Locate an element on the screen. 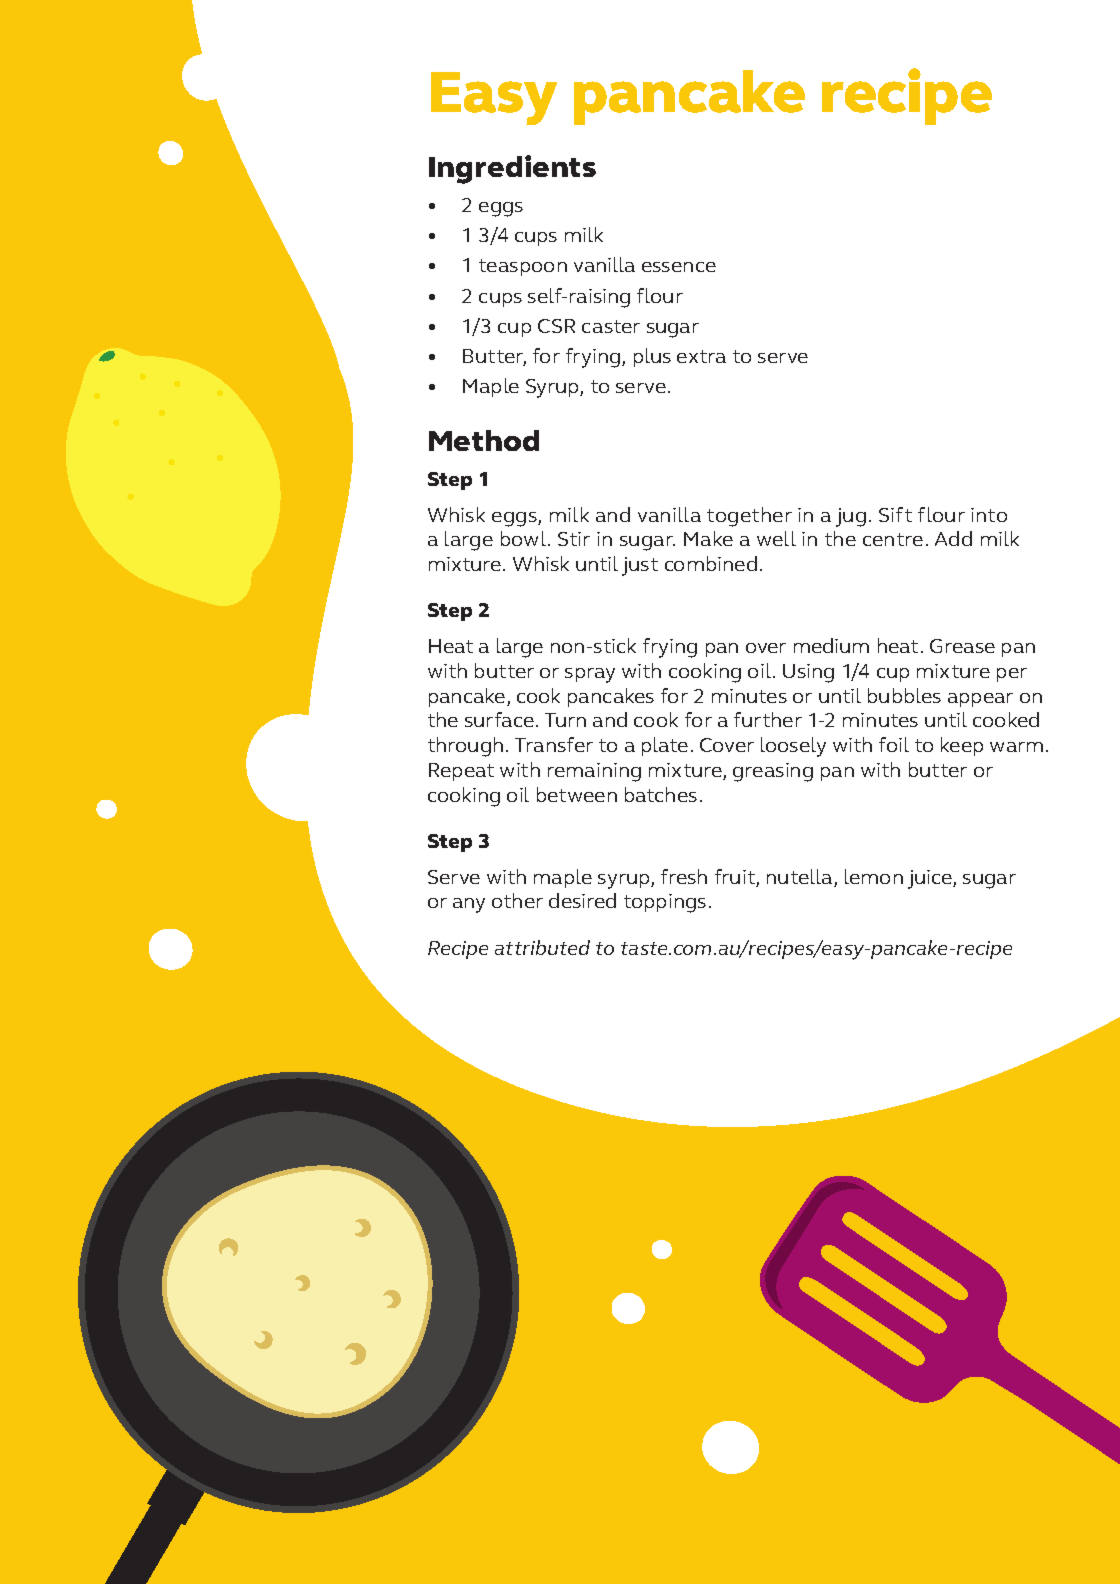 This screenshot has height=1584, width=1120. bowl is located at coordinates (525, 538).
